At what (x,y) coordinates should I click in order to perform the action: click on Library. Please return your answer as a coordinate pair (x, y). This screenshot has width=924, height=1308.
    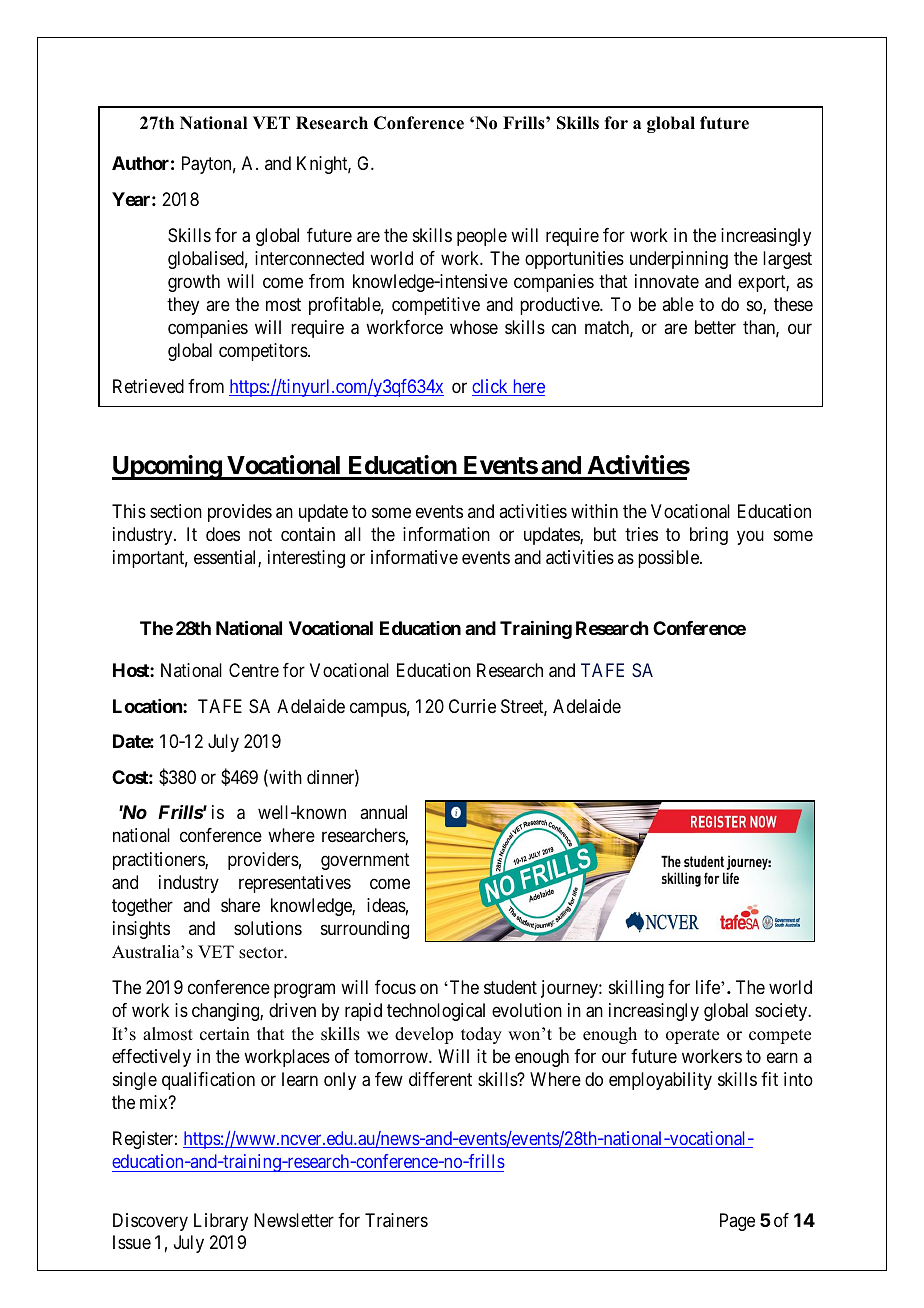
    Looking at the image, I should click on (221, 1222).
